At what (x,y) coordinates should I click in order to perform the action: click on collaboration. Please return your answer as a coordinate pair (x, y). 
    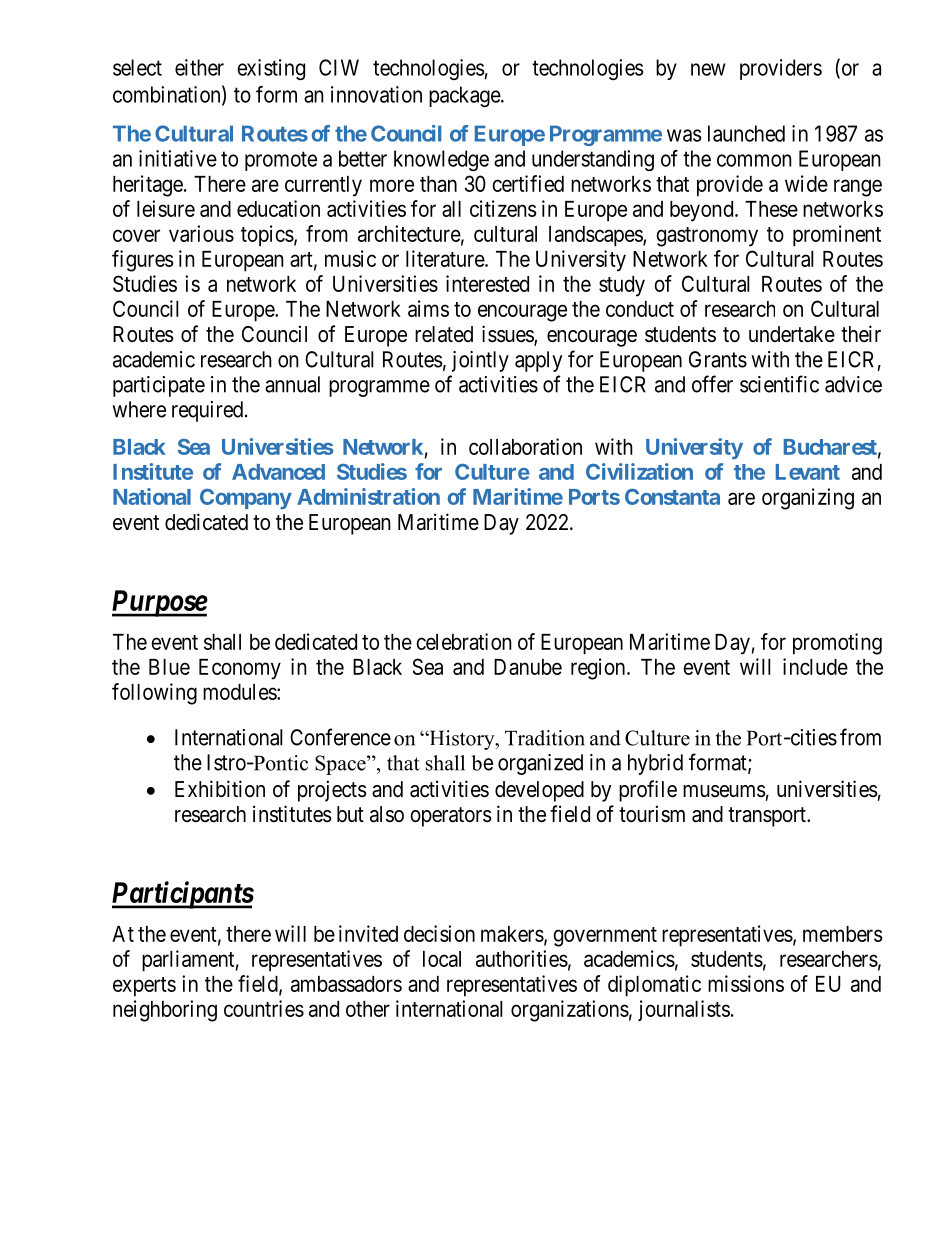
    Looking at the image, I should click on (525, 446).
